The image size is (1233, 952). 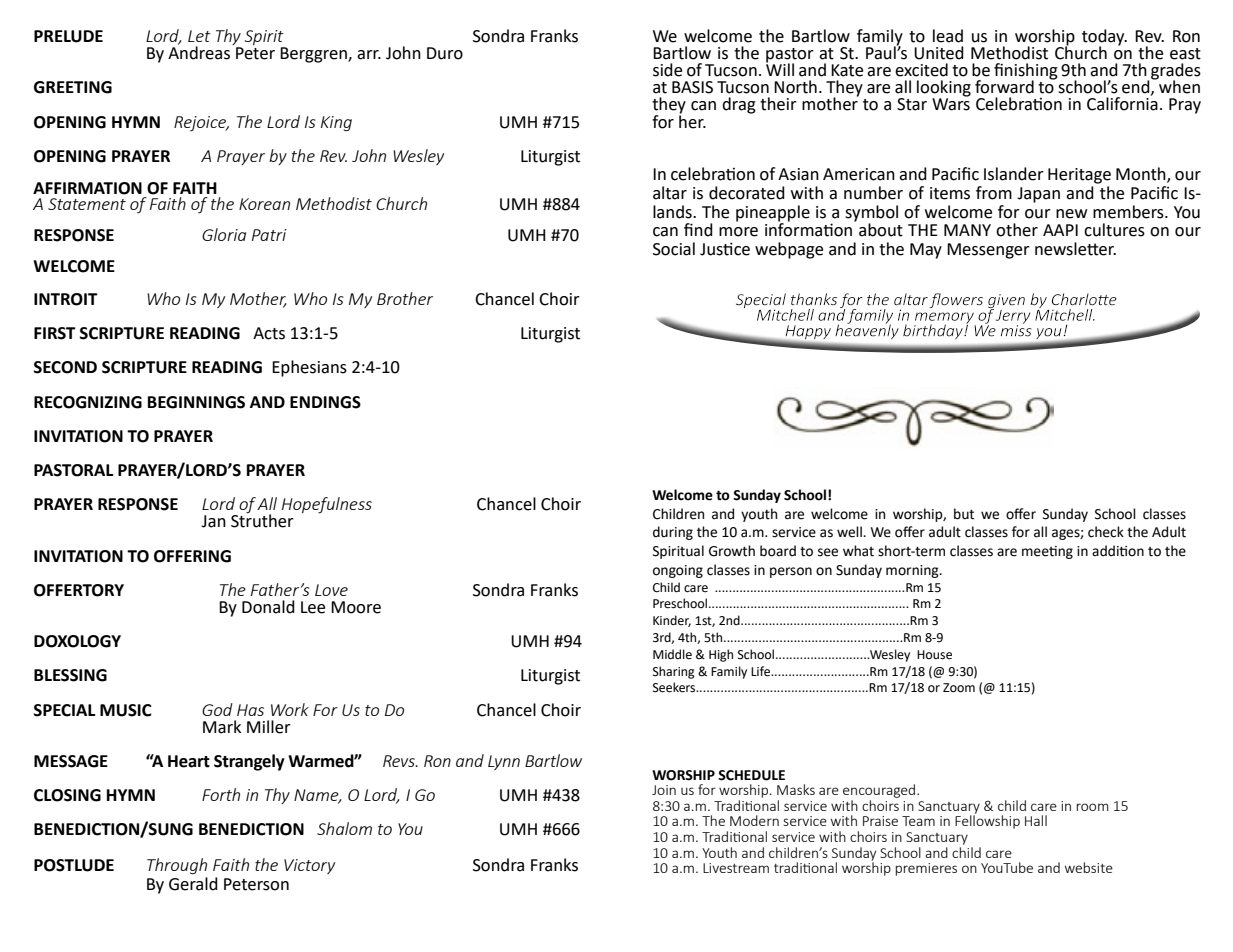 What do you see at coordinates (217, 709) in the screenshot?
I see `God` at bounding box center [217, 709].
